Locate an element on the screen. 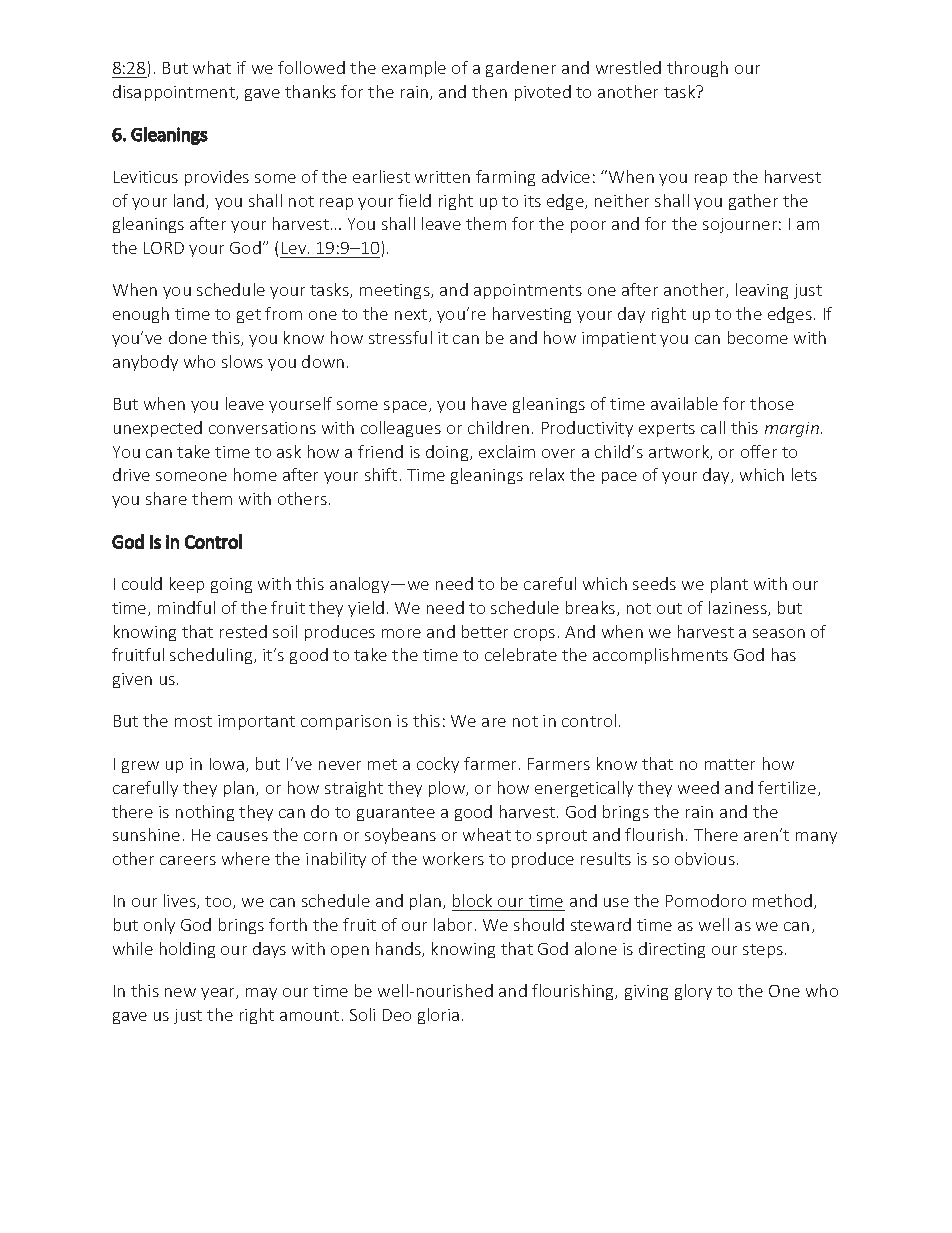 This screenshot has height=1233, width=952. have is located at coordinates (489, 403).
